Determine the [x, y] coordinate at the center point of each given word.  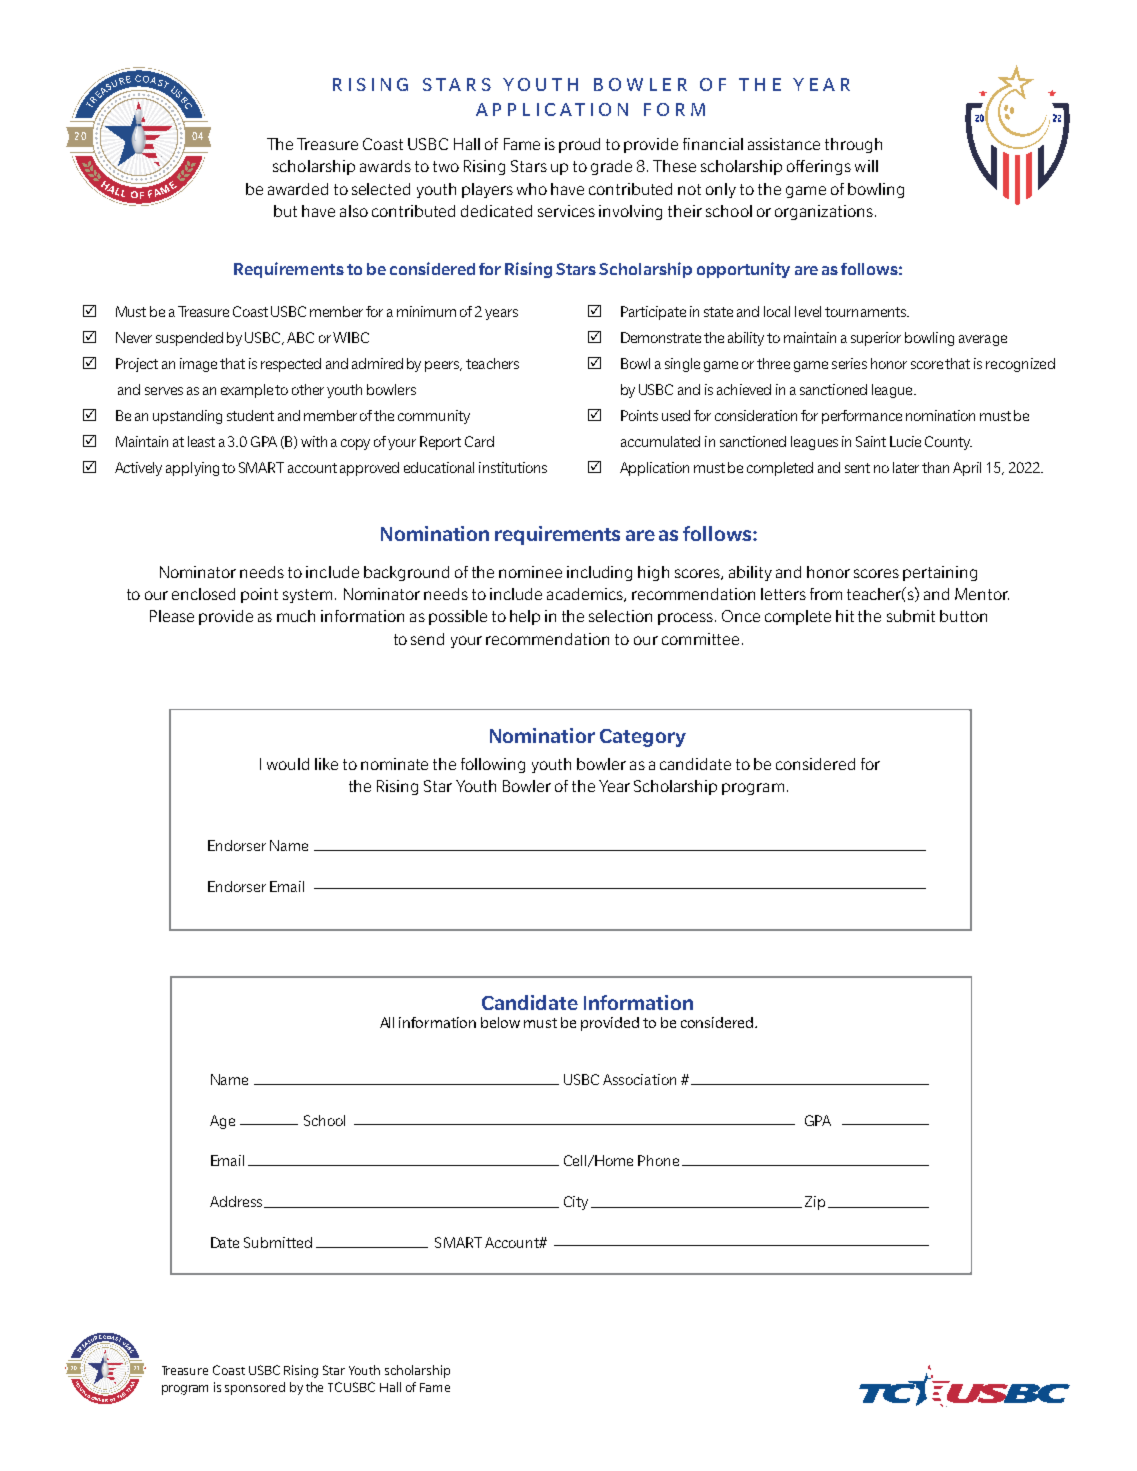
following [493, 765]
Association [639, 1079]
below [500, 1022]
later [906, 467]
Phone [658, 1160]
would [288, 764]
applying [192, 469]
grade [611, 167]
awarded [298, 189]
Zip [815, 1203]
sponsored [255, 1388]
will [866, 166]
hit [845, 616]
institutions [513, 467]
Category [643, 738]
